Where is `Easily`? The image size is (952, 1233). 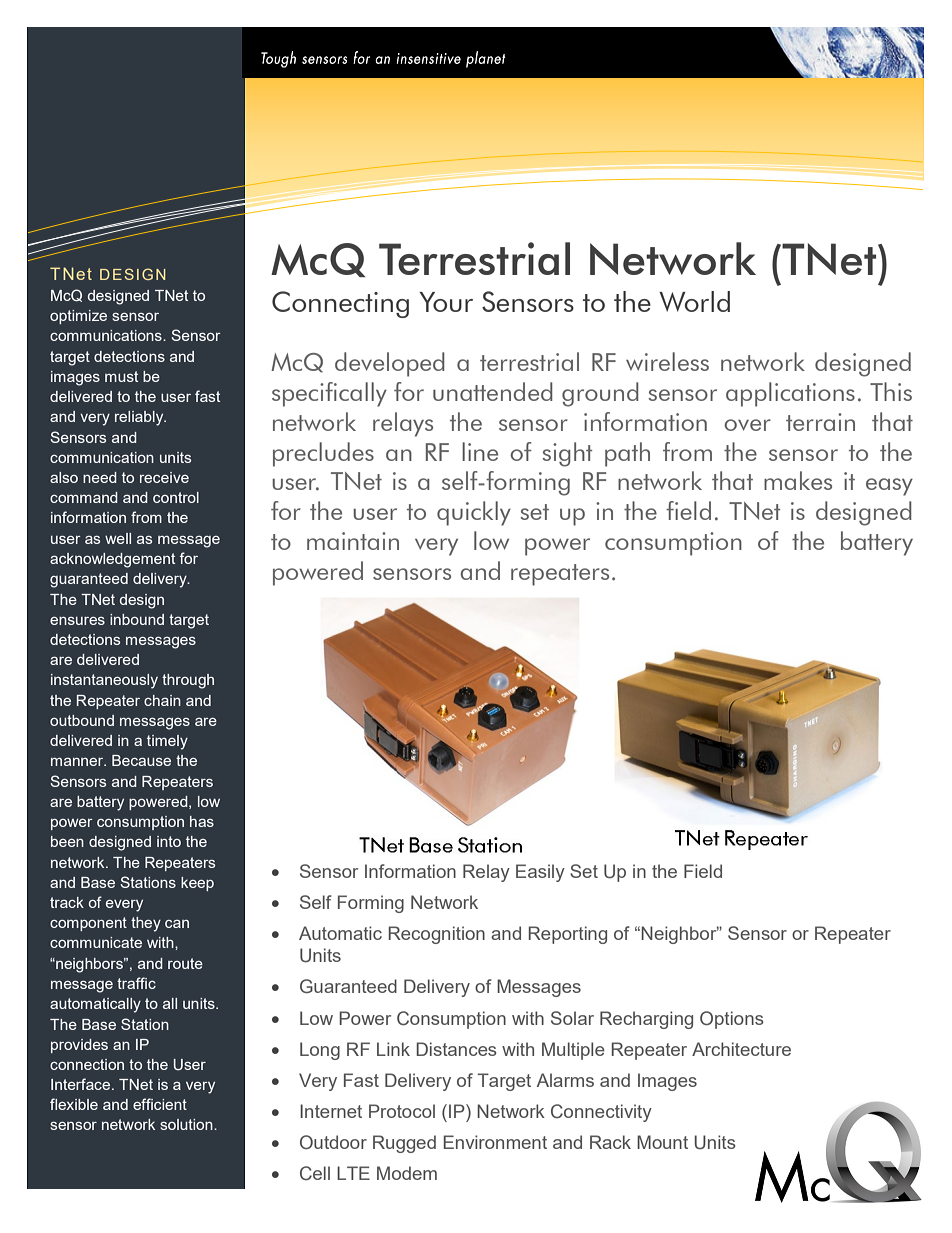 Easily is located at coordinates (540, 873).
